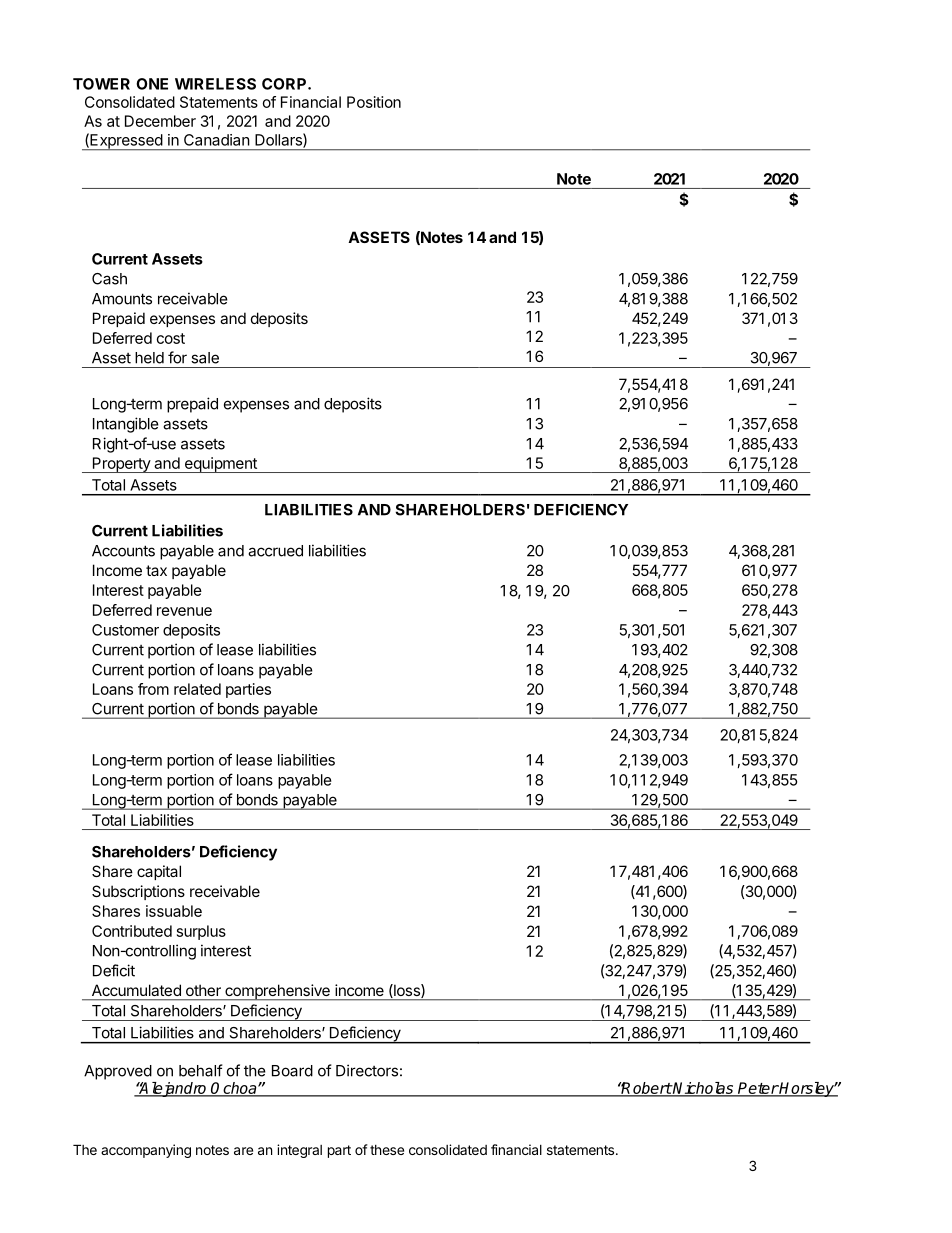 This document has width=952, height=1233. What do you see at coordinates (374, 102) in the document?
I see `Position` at bounding box center [374, 102].
